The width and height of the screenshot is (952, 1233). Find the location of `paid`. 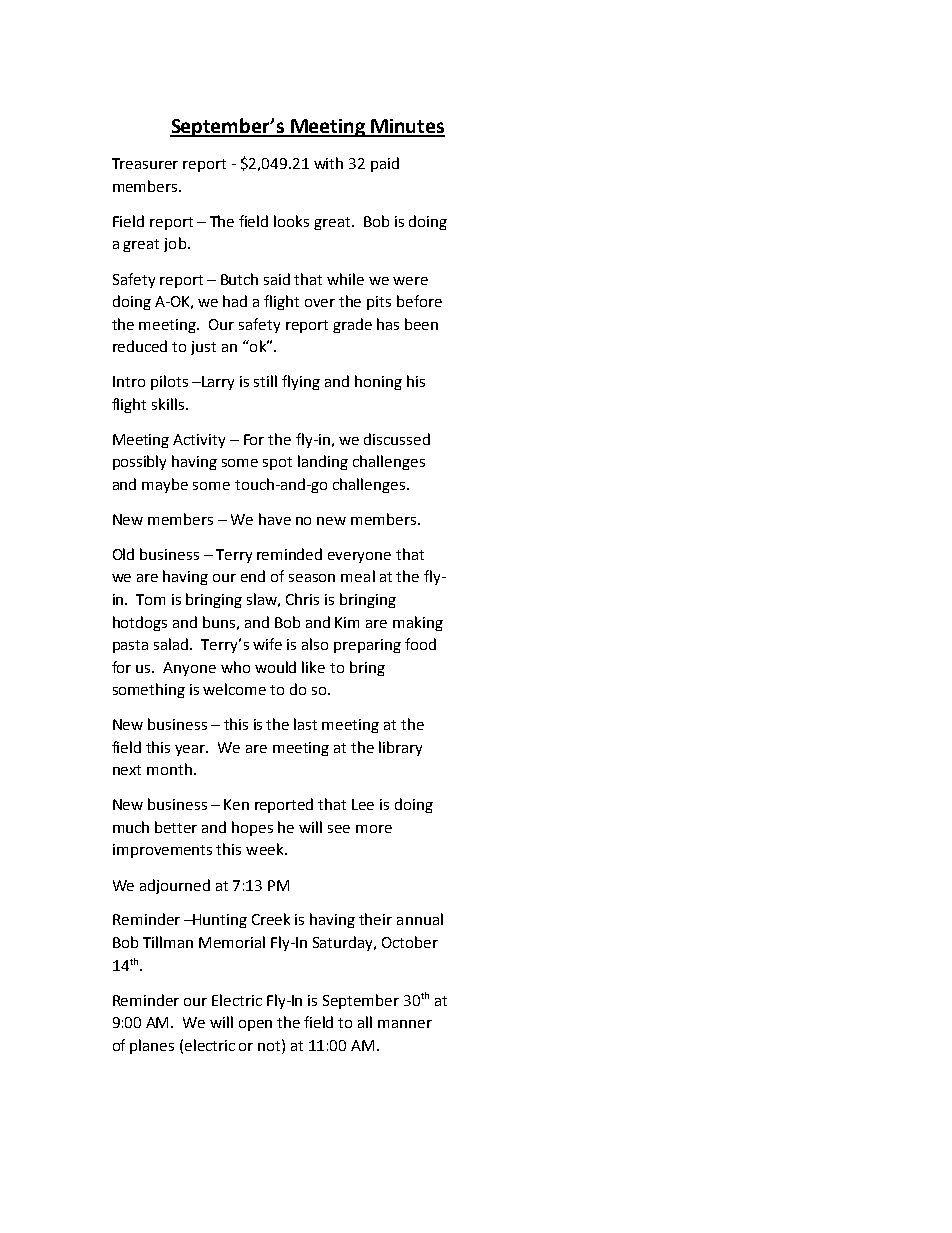

paid is located at coordinates (385, 164).
